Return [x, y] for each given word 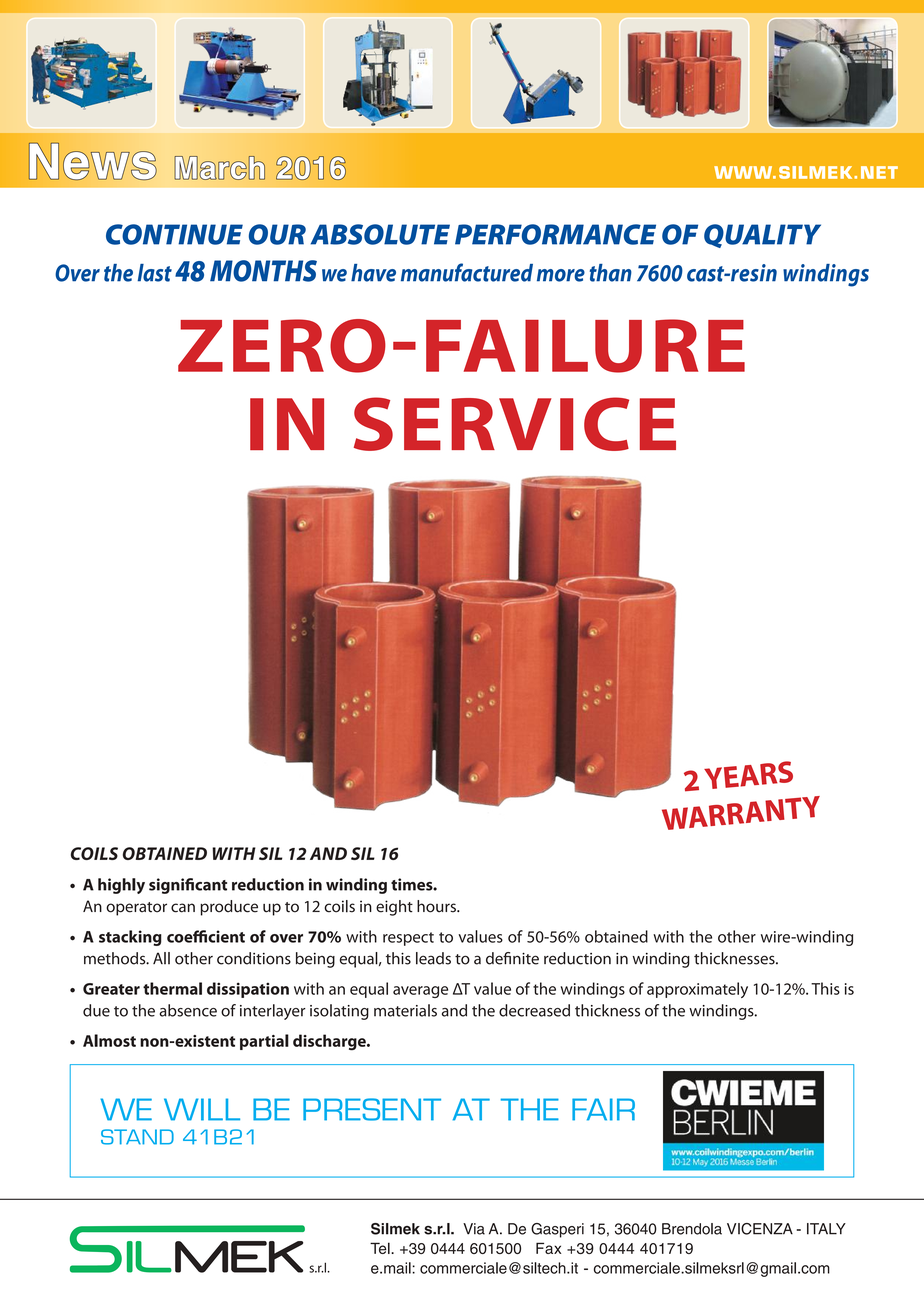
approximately [697, 990]
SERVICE [515, 424]
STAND [137, 1137]
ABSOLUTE [380, 234]
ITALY [826, 1229]
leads [433, 958]
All [161, 958]
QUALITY [762, 236]
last [154, 273]
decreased [534, 1010]
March [220, 168]
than [611, 273]
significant [188, 886]
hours [437, 906]
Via [474, 1229]
